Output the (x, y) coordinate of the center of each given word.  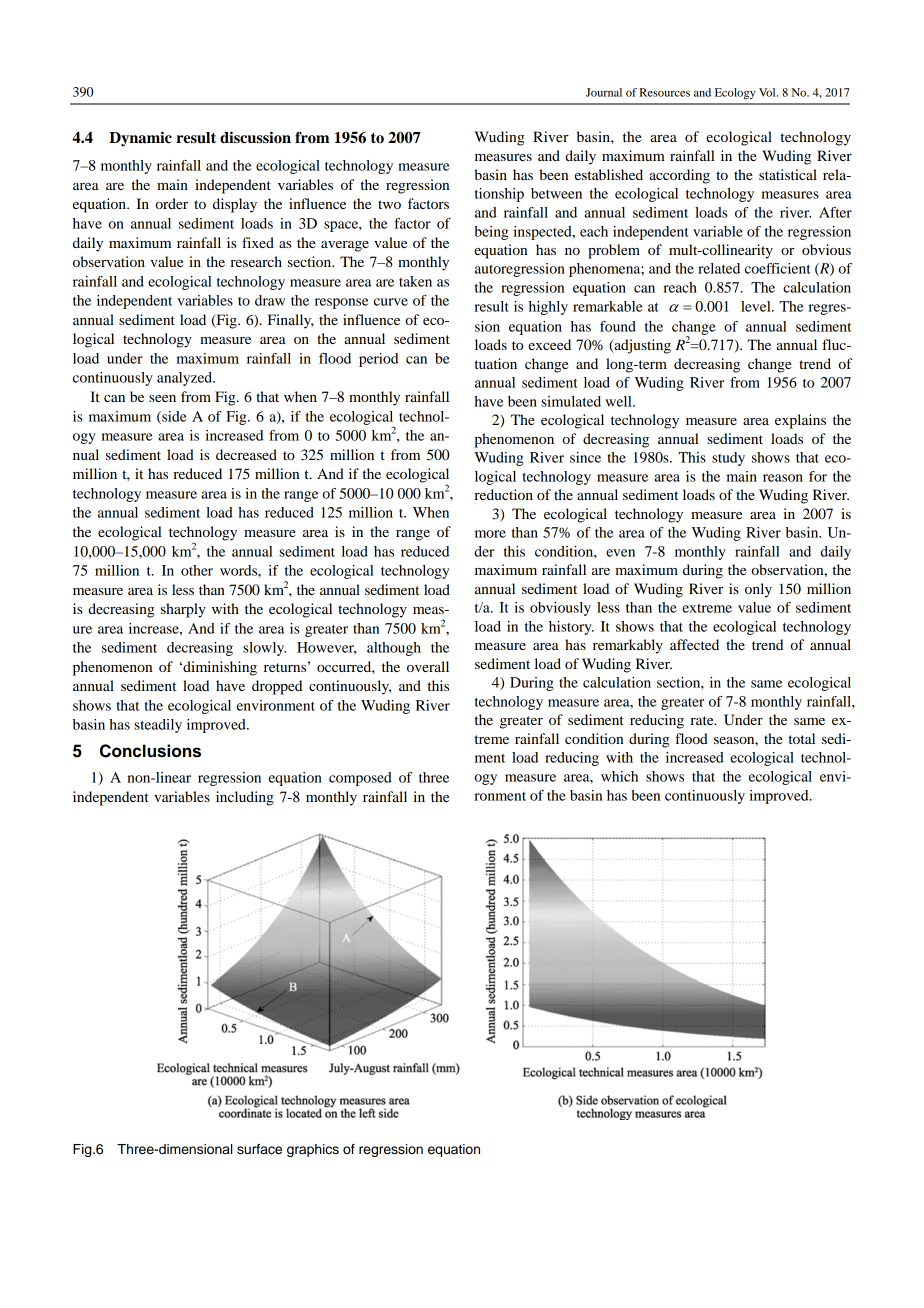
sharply (183, 610)
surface (259, 1149)
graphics (313, 1150)
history (571, 628)
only (758, 590)
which (619, 776)
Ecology (735, 93)
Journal (604, 92)
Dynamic (140, 139)
